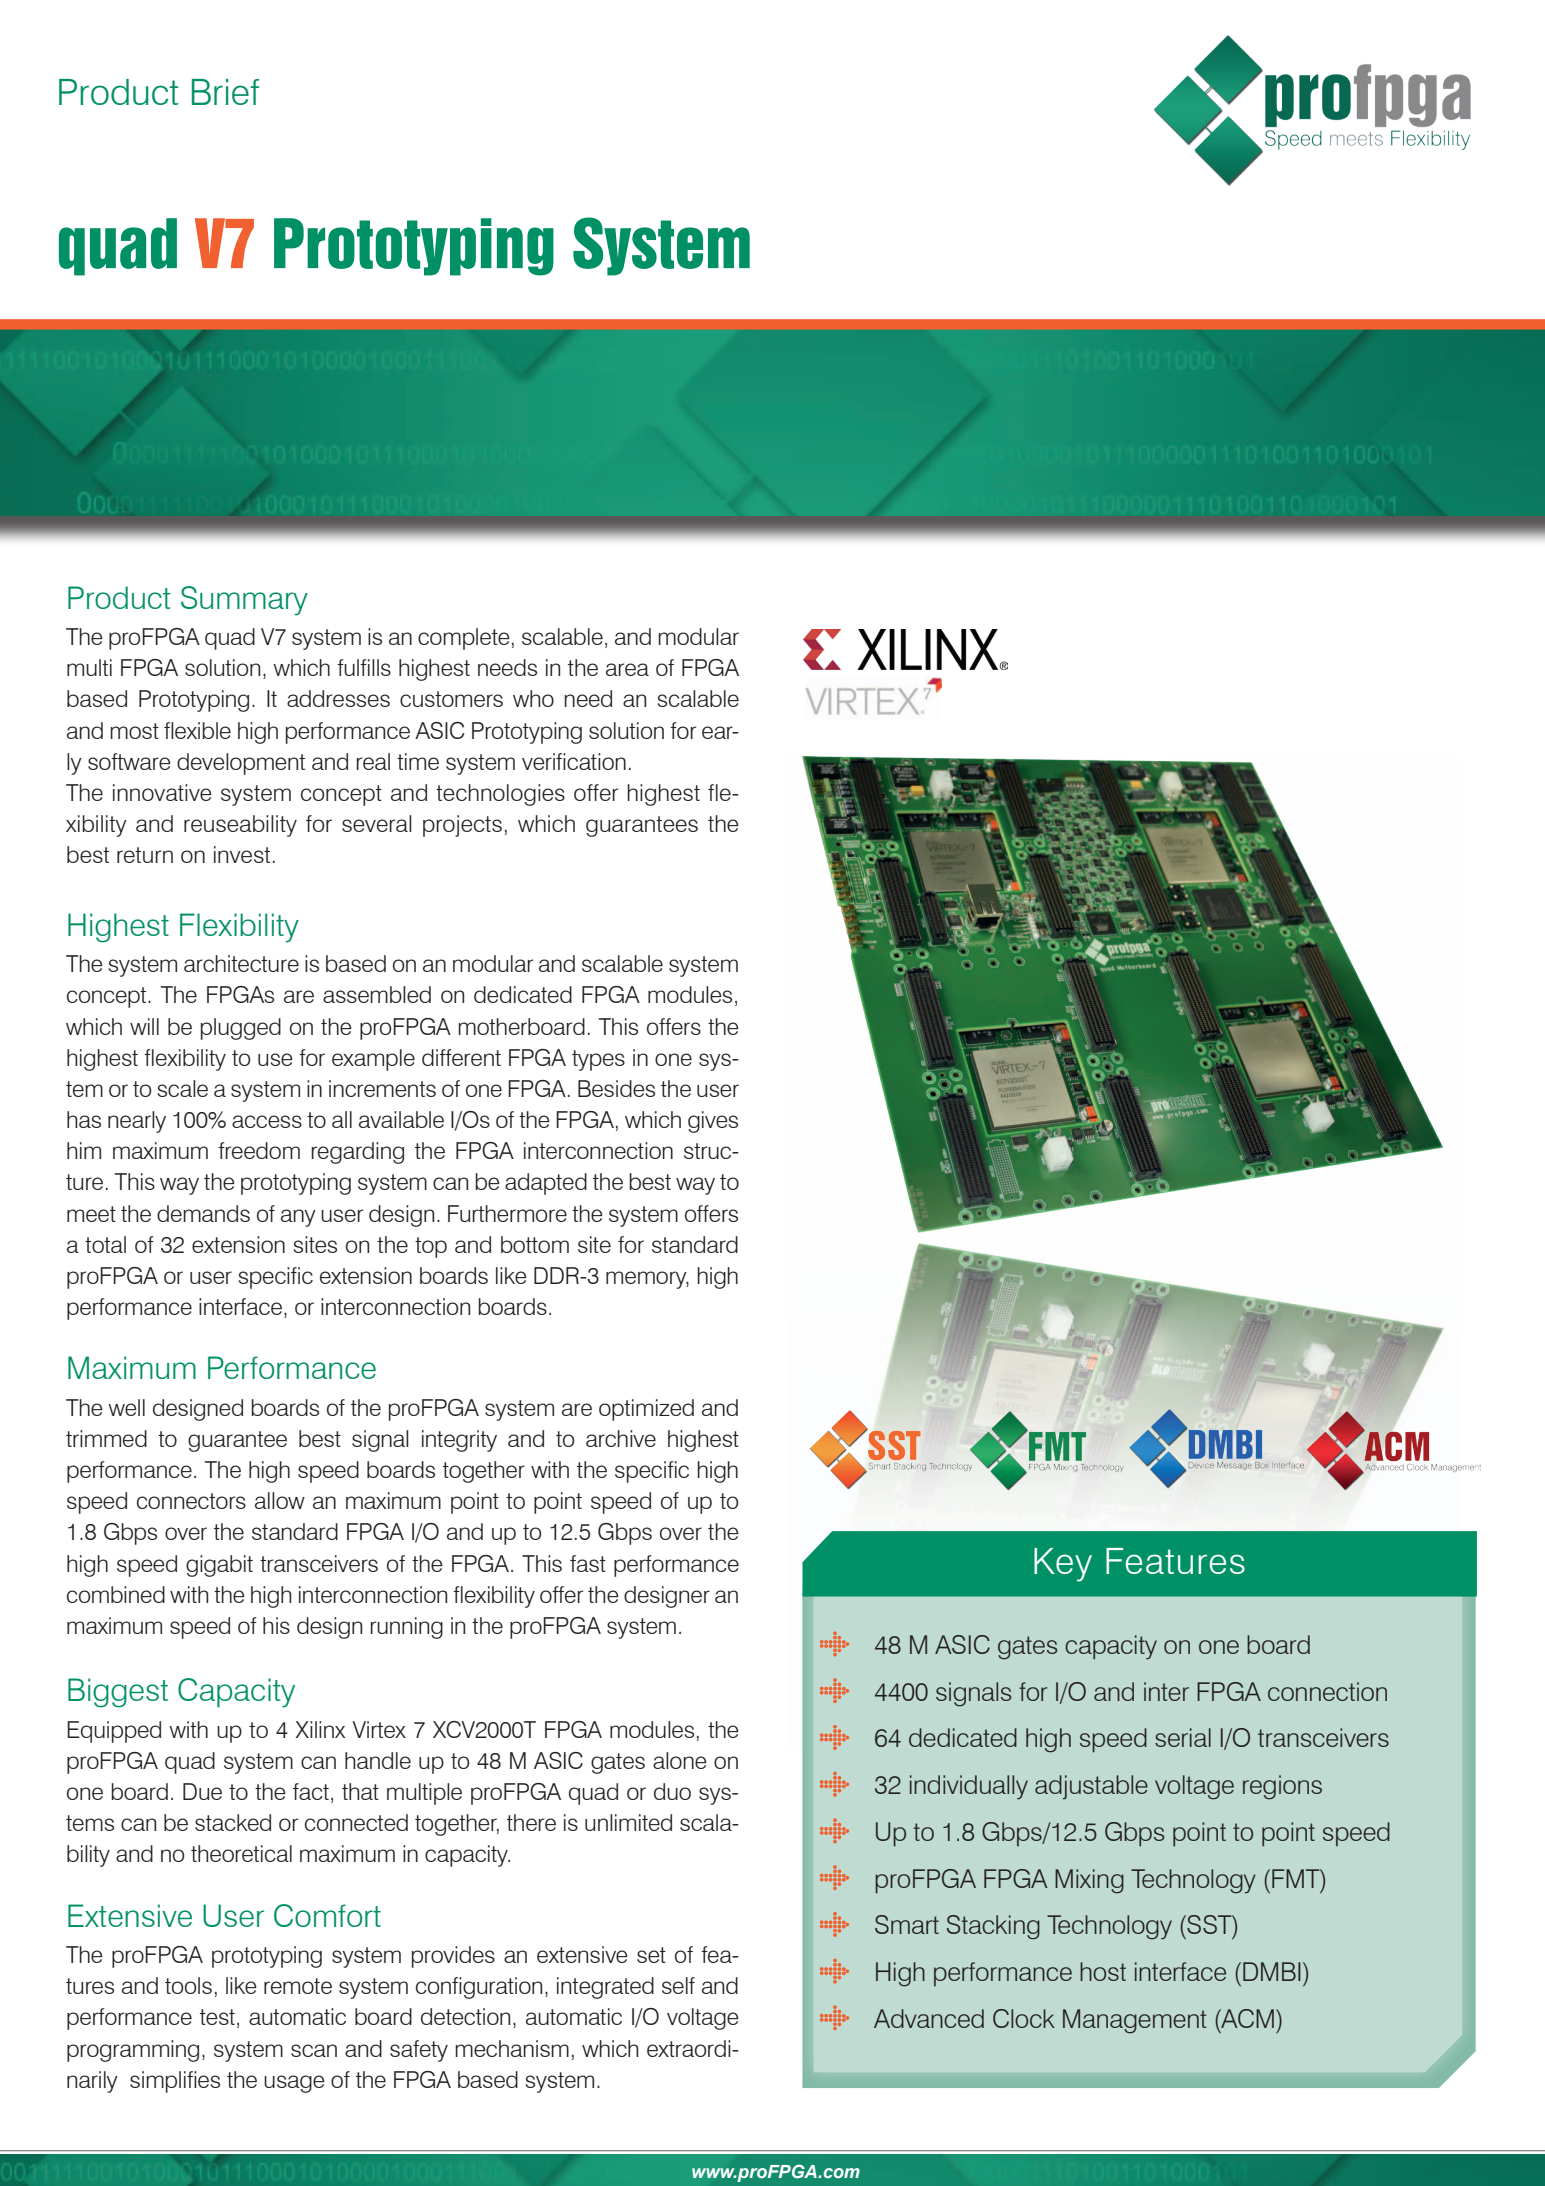  Describe the element at coordinates (1063, 1565) in the screenshot. I see `Key` at that location.
